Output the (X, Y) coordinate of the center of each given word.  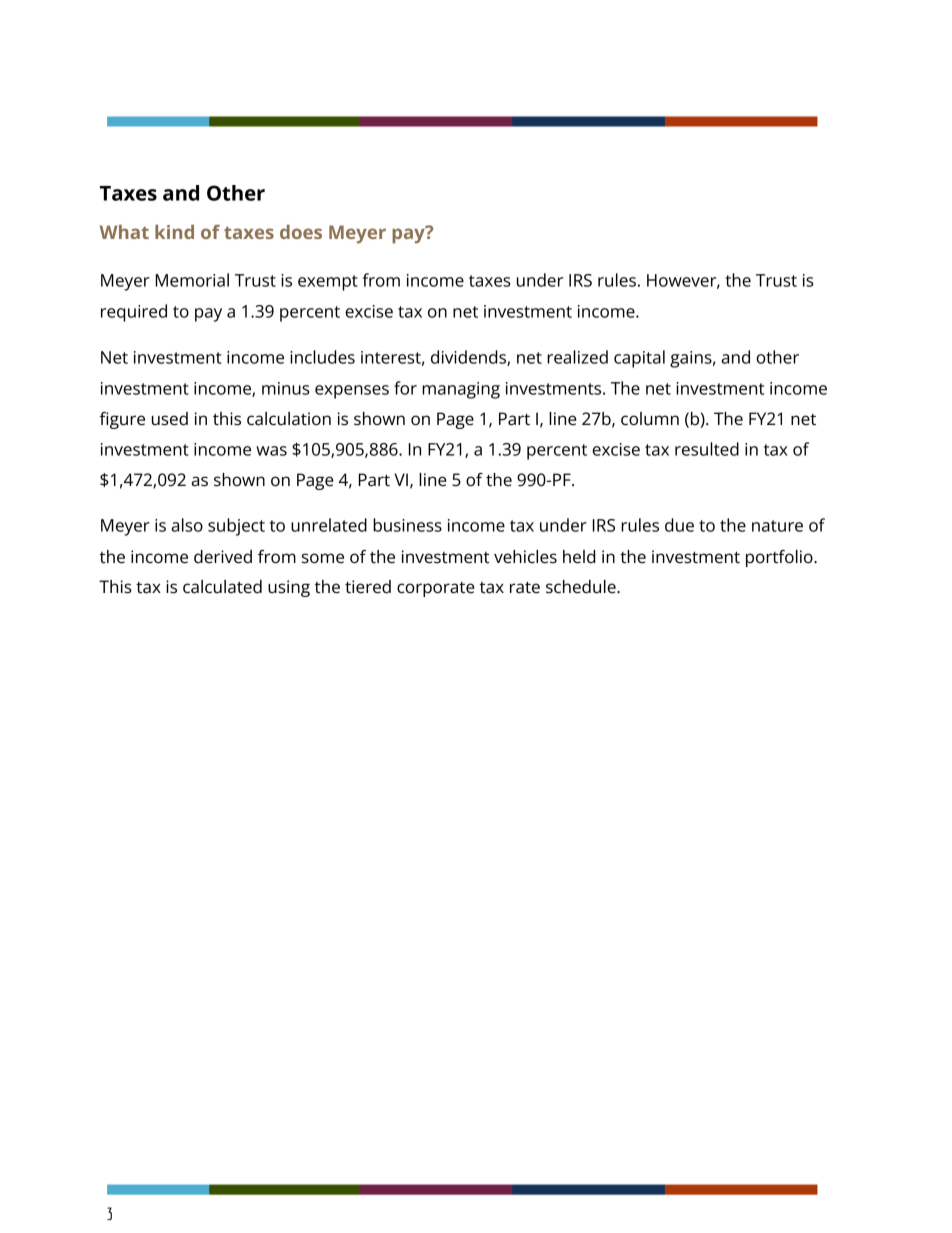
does (301, 232)
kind (174, 232)
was (271, 451)
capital (639, 359)
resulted (707, 449)
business (407, 525)
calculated (222, 587)
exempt (328, 283)
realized (577, 357)
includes (322, 357)
